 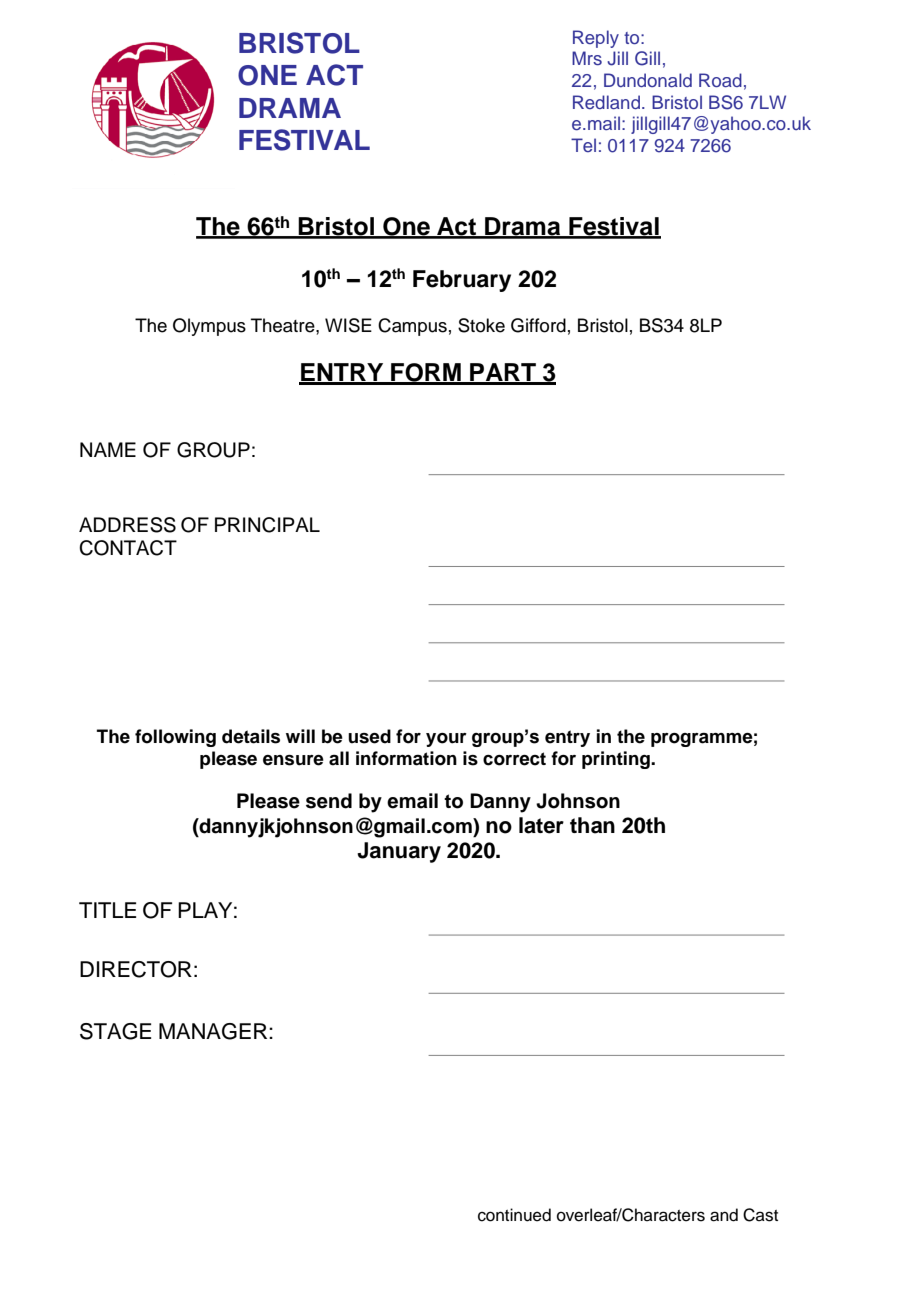 I want to click on Mrs, so click(x=587, y=58).
